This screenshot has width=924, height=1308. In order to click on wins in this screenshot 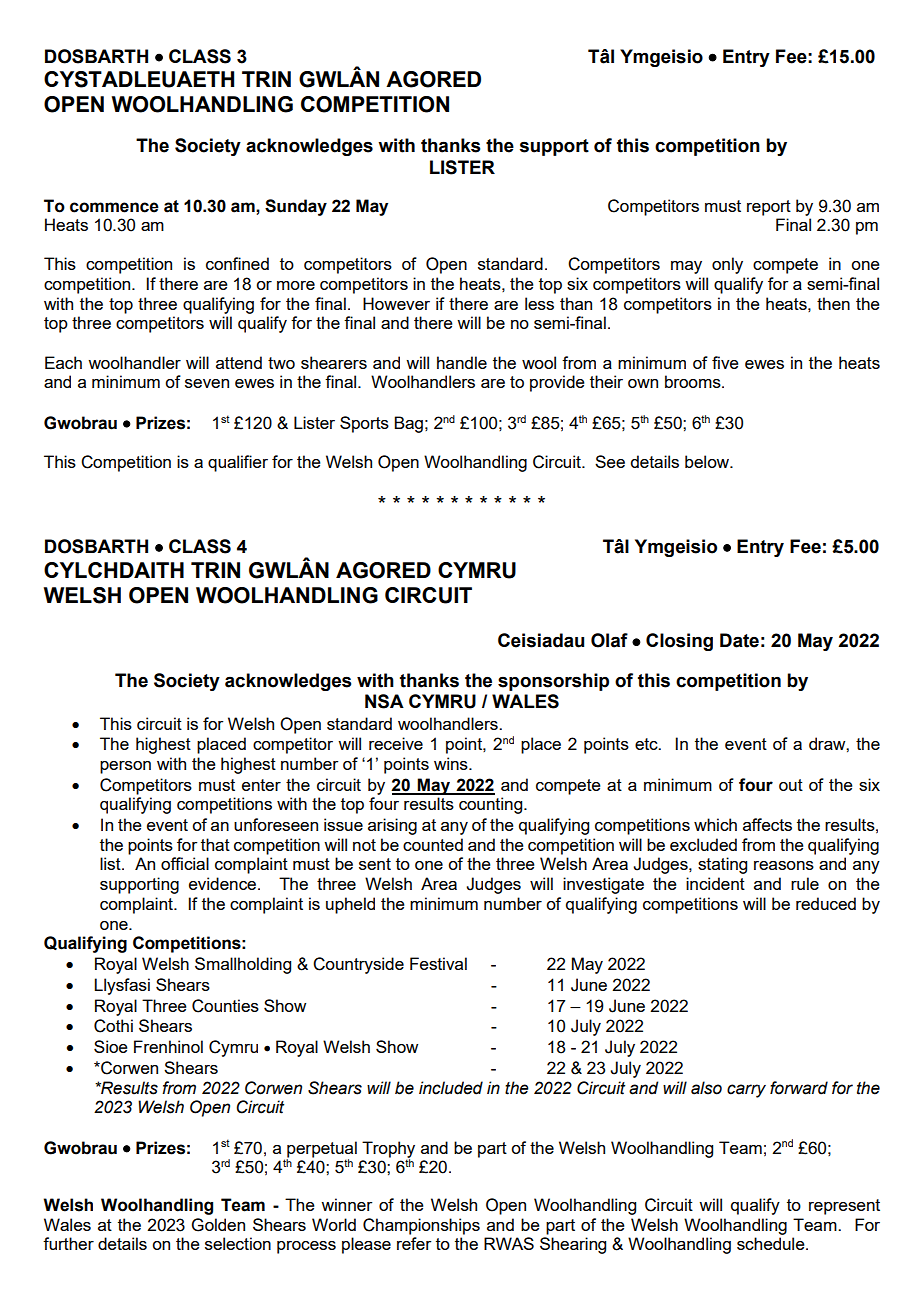, I will do `click(452, 763)`.
